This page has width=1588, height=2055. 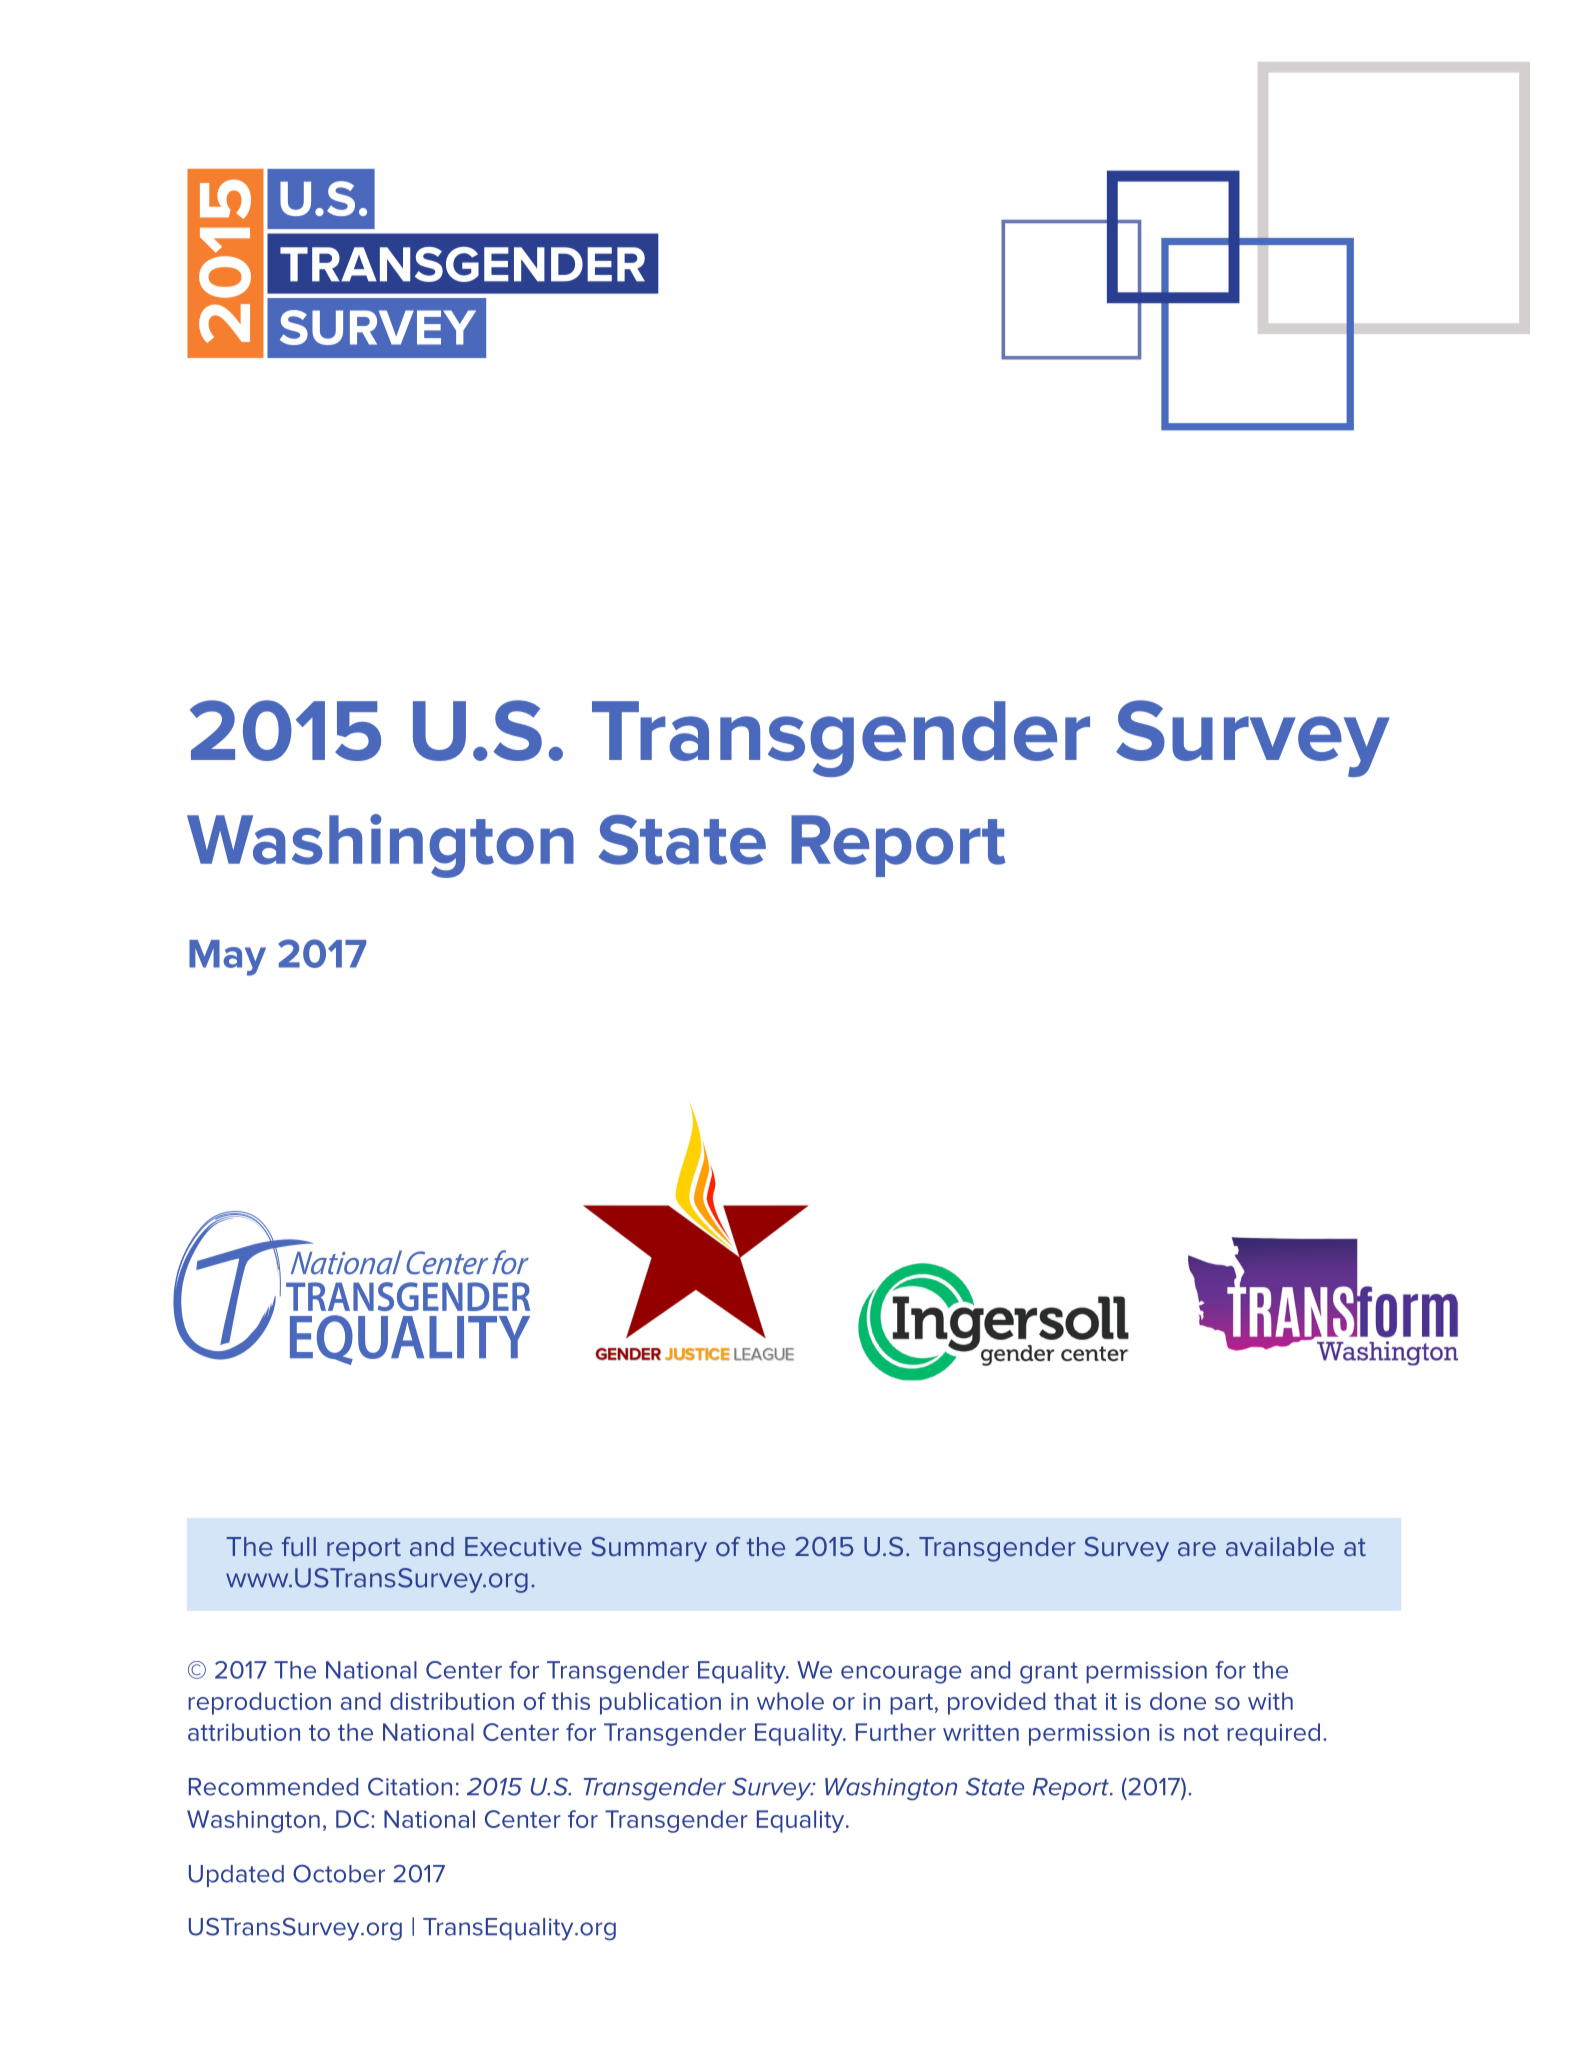 I want to click on available, so click(x=1280, y=1546).
